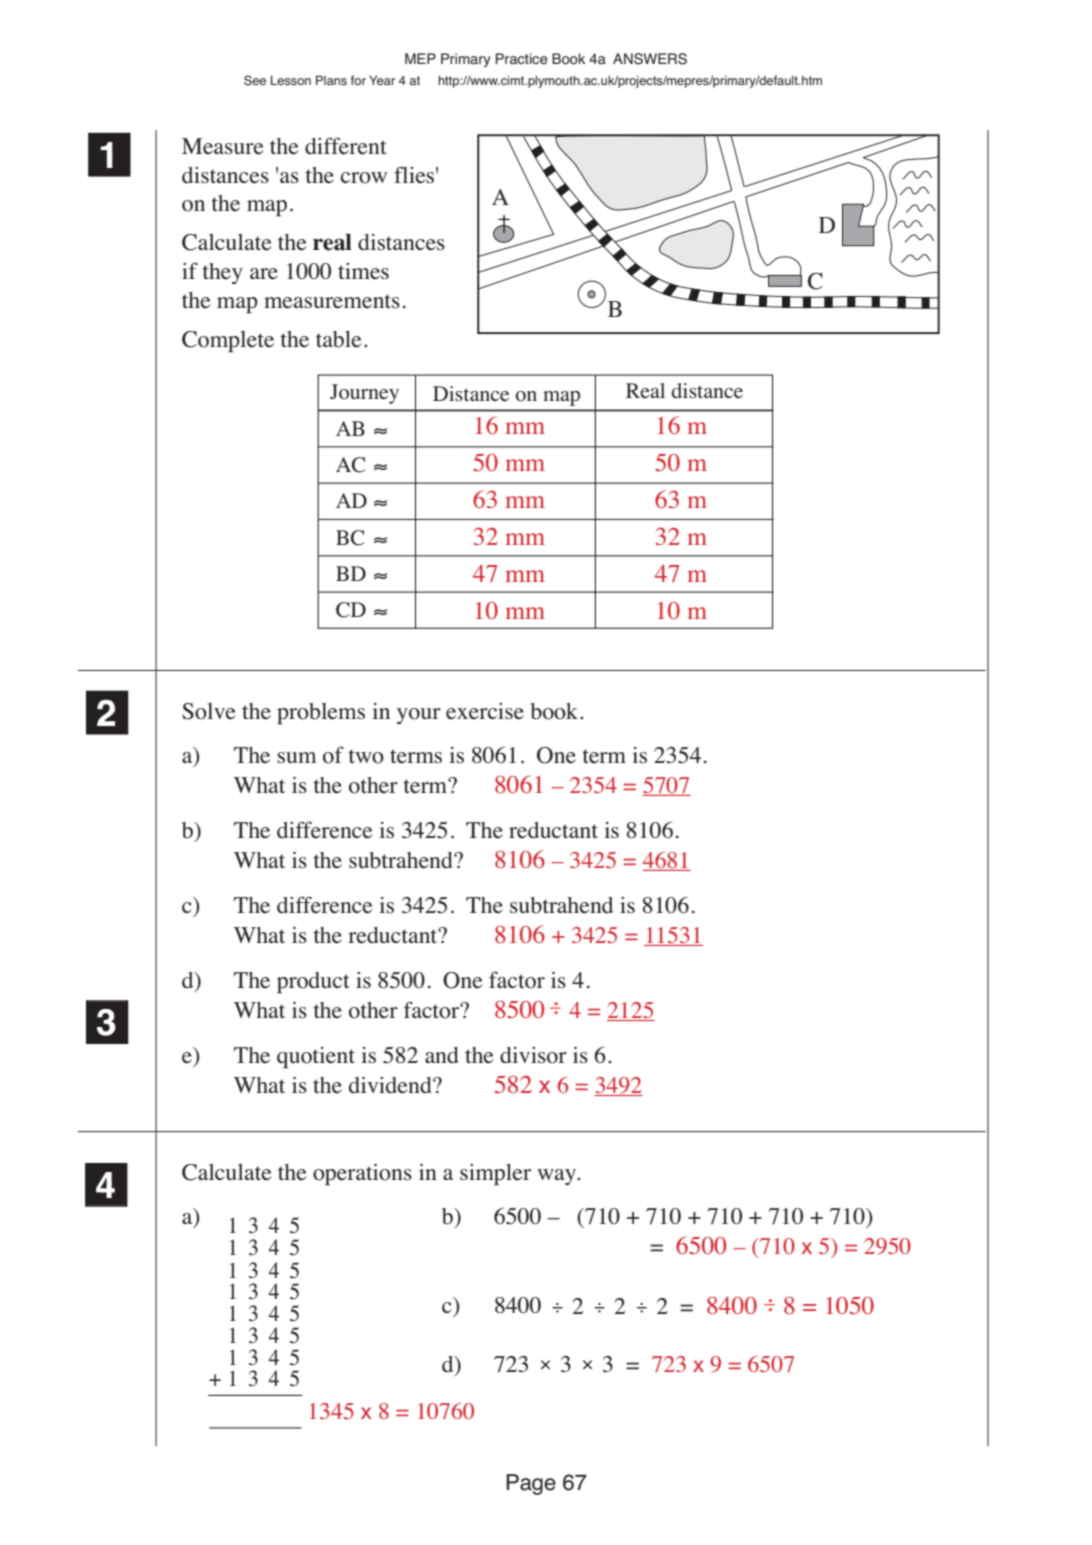 This image has width=1092, height=1545. Describe the element at coordinates (531, 1484) in the image. I see `Page` at that location.
